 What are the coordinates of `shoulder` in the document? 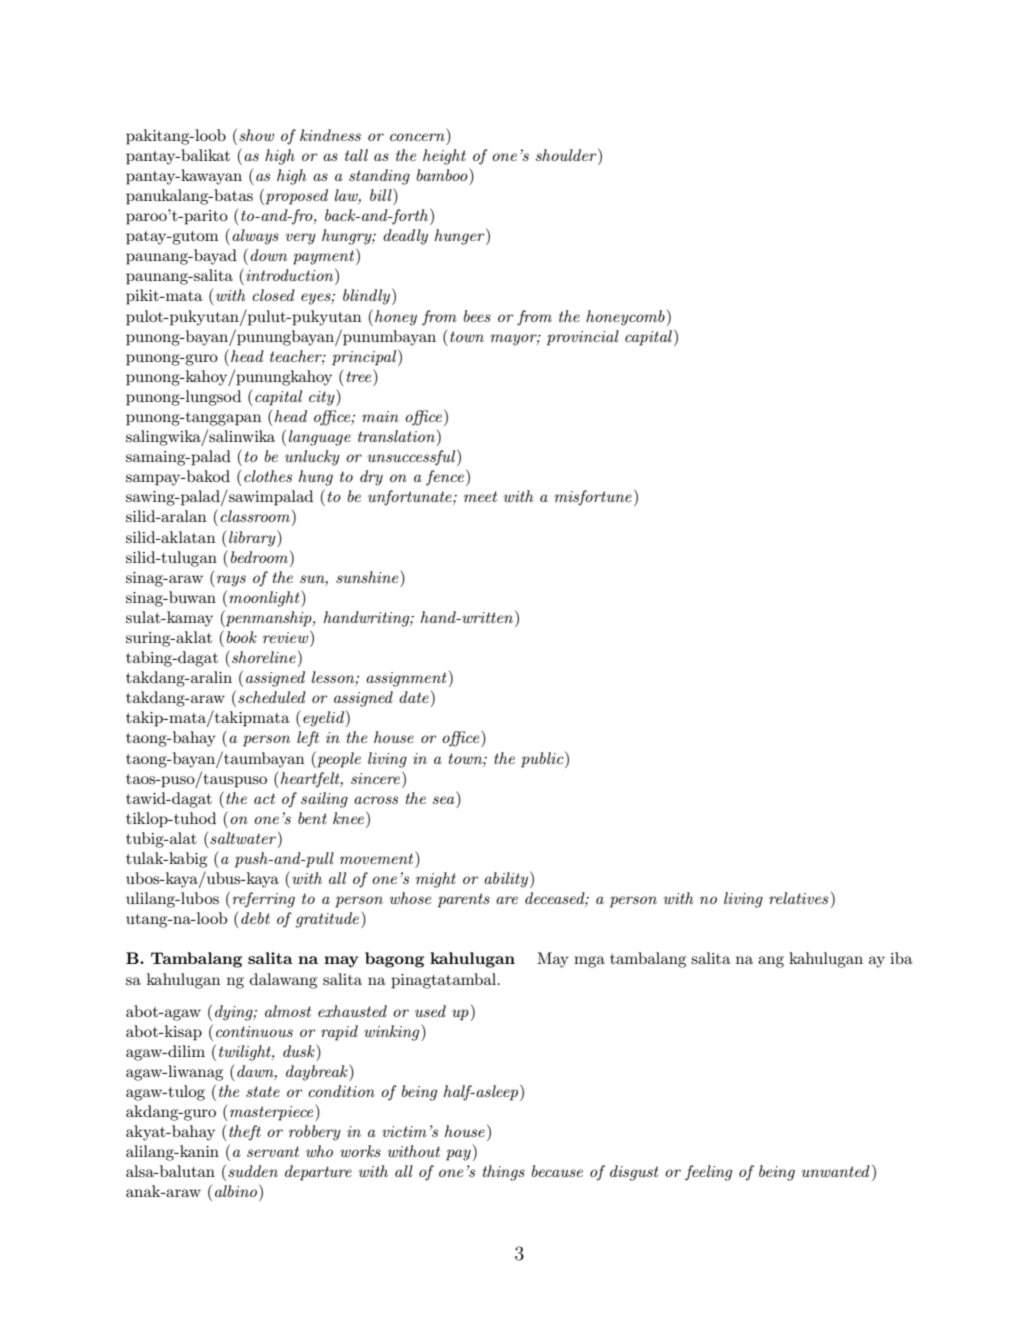 It's located at (567, 154).
